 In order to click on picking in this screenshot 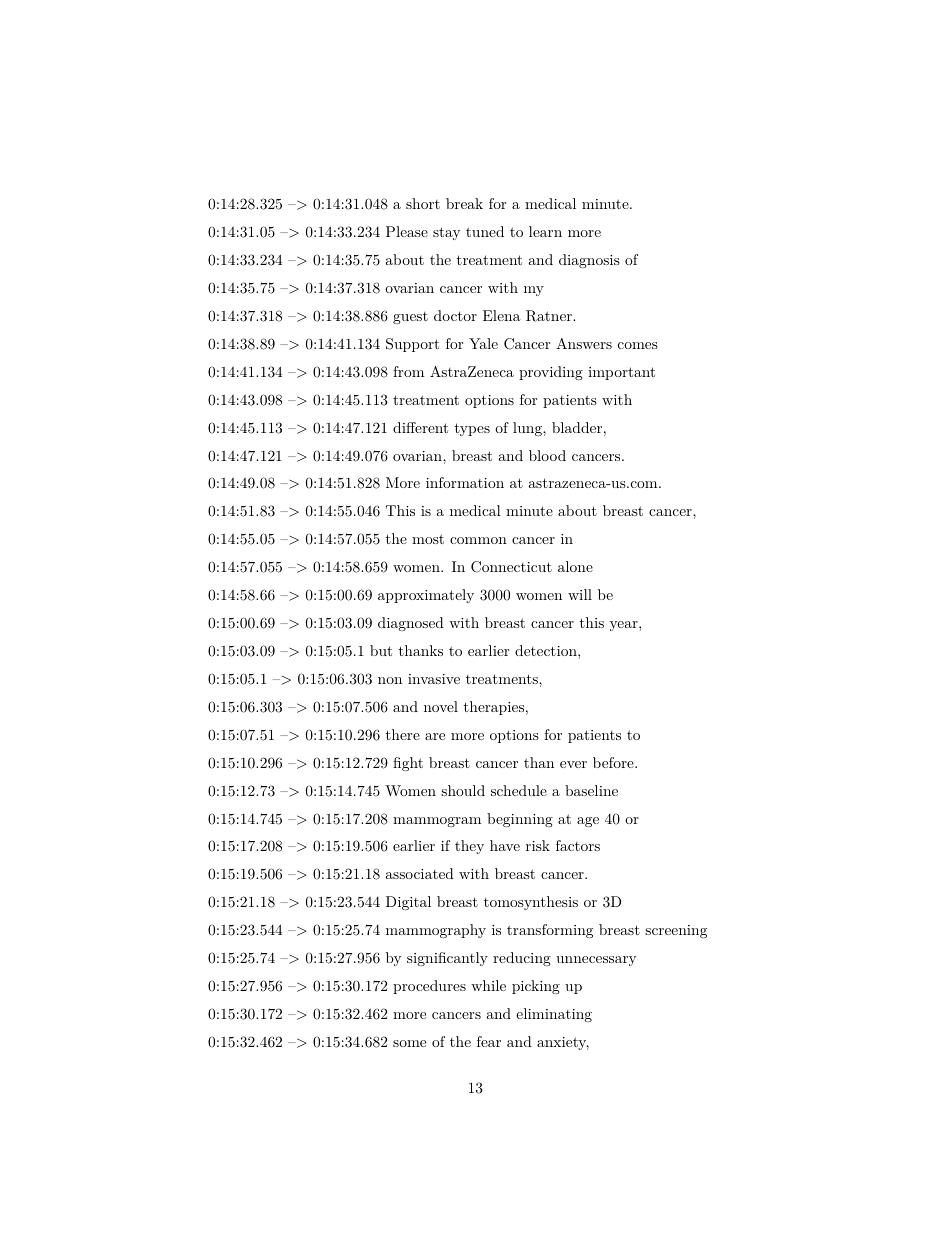, I will do `click(536, 987)`.
